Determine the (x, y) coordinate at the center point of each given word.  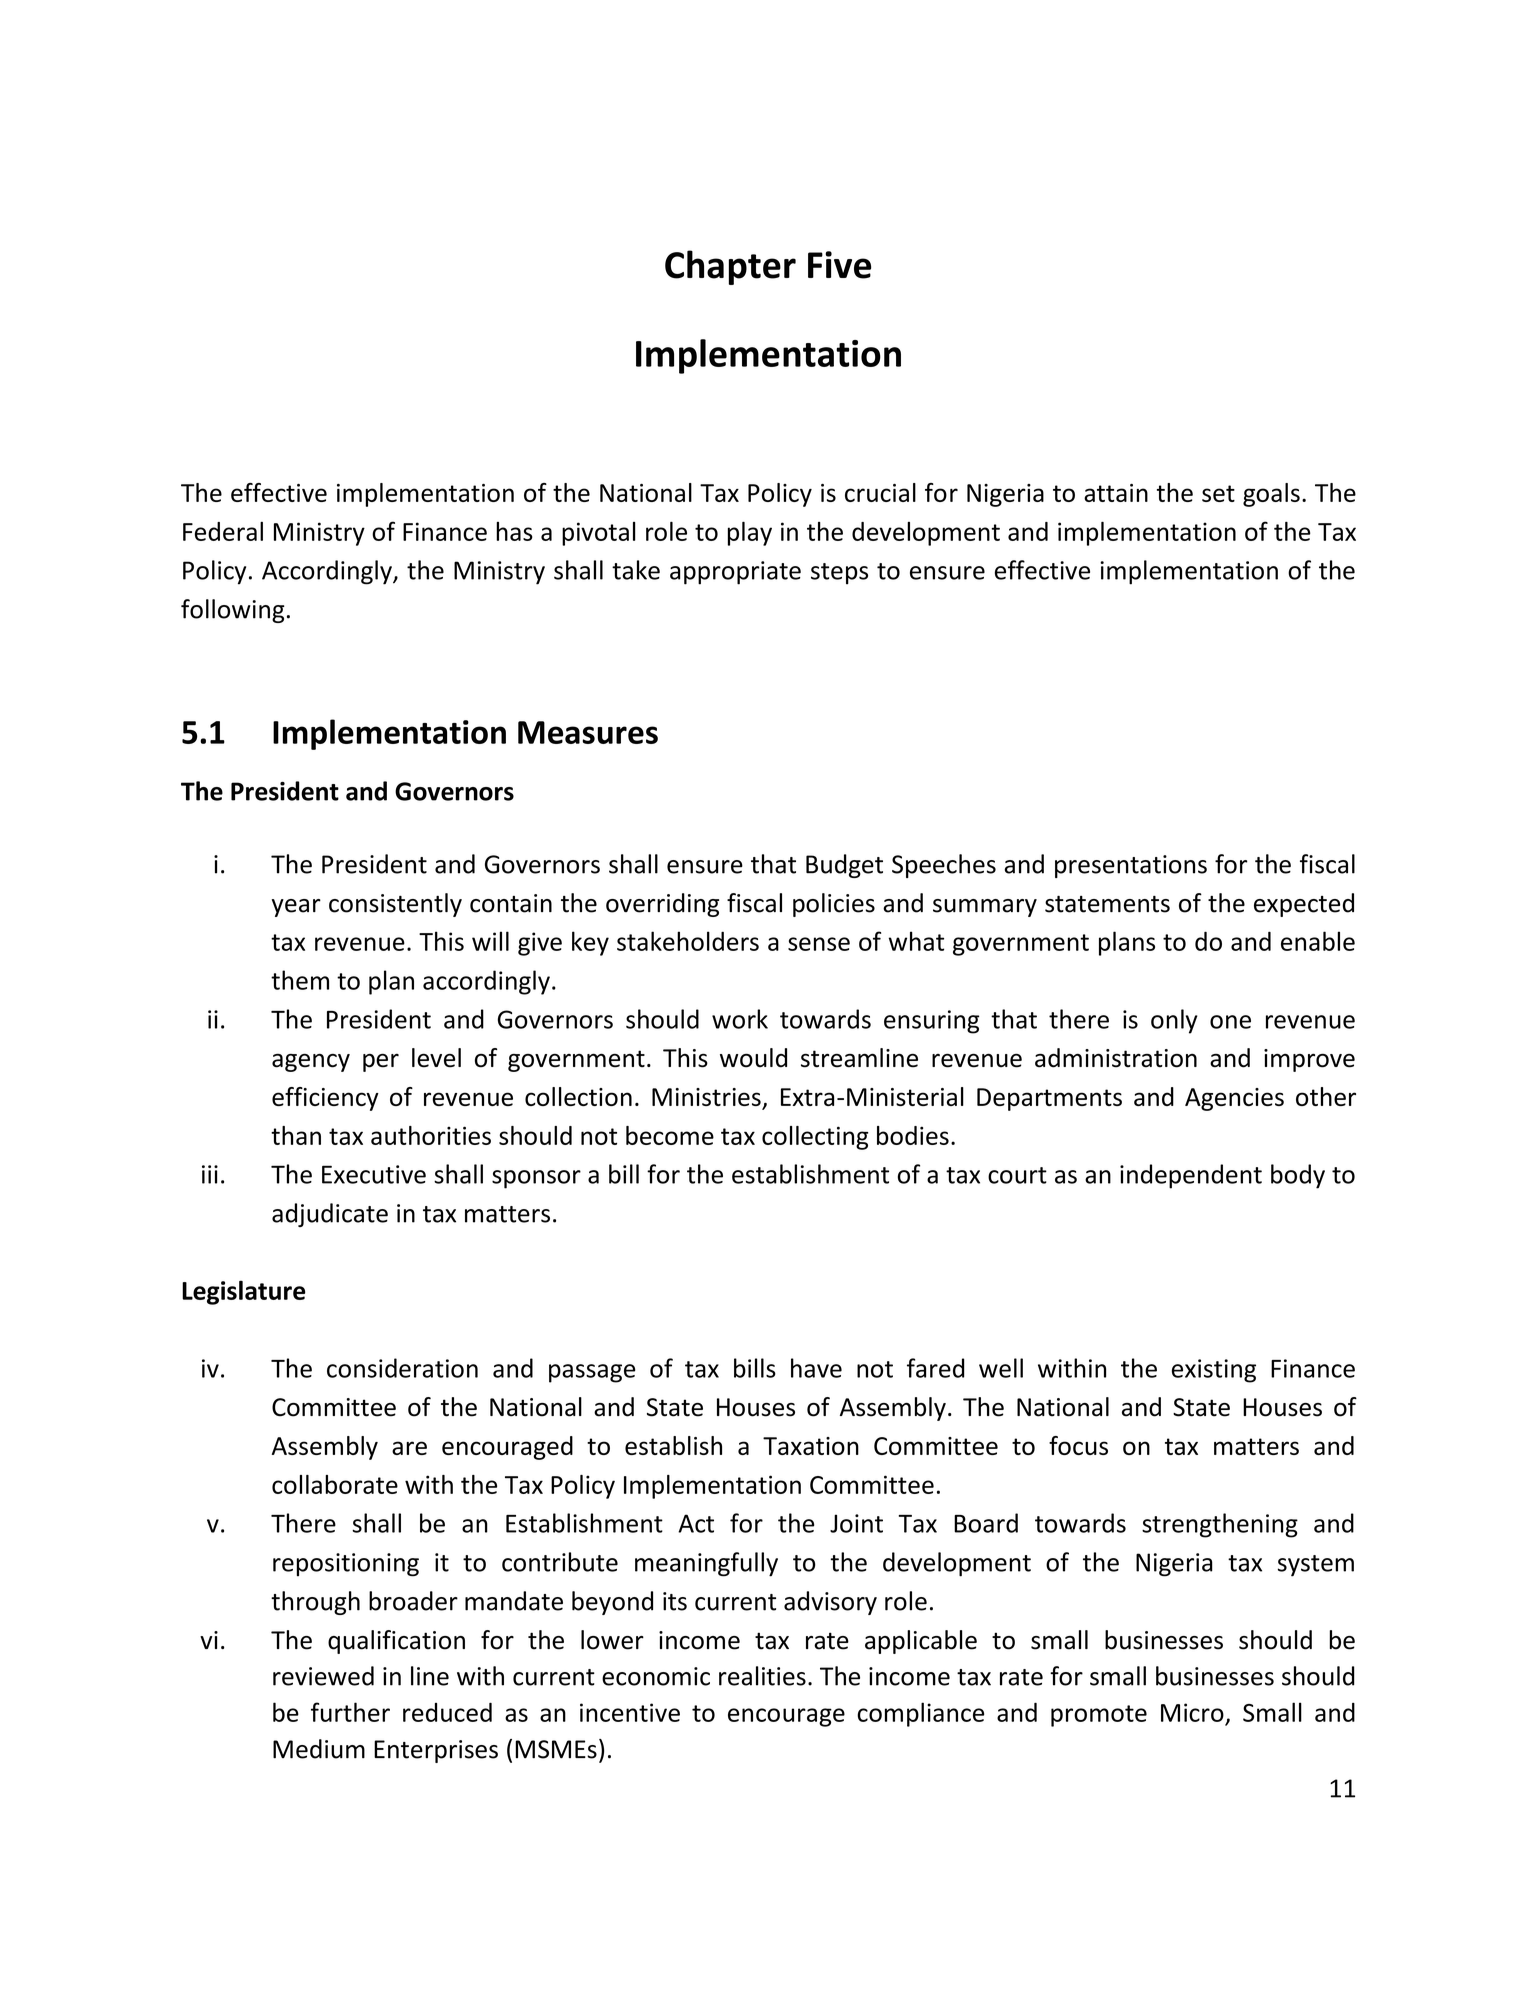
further (350, 1712)
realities (762, 1676)
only (1174, 1021)
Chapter (730, 267)
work (740, 1019)
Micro (1192, 1712)
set (1218, 493)
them (300, 980)
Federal (223, 531)
